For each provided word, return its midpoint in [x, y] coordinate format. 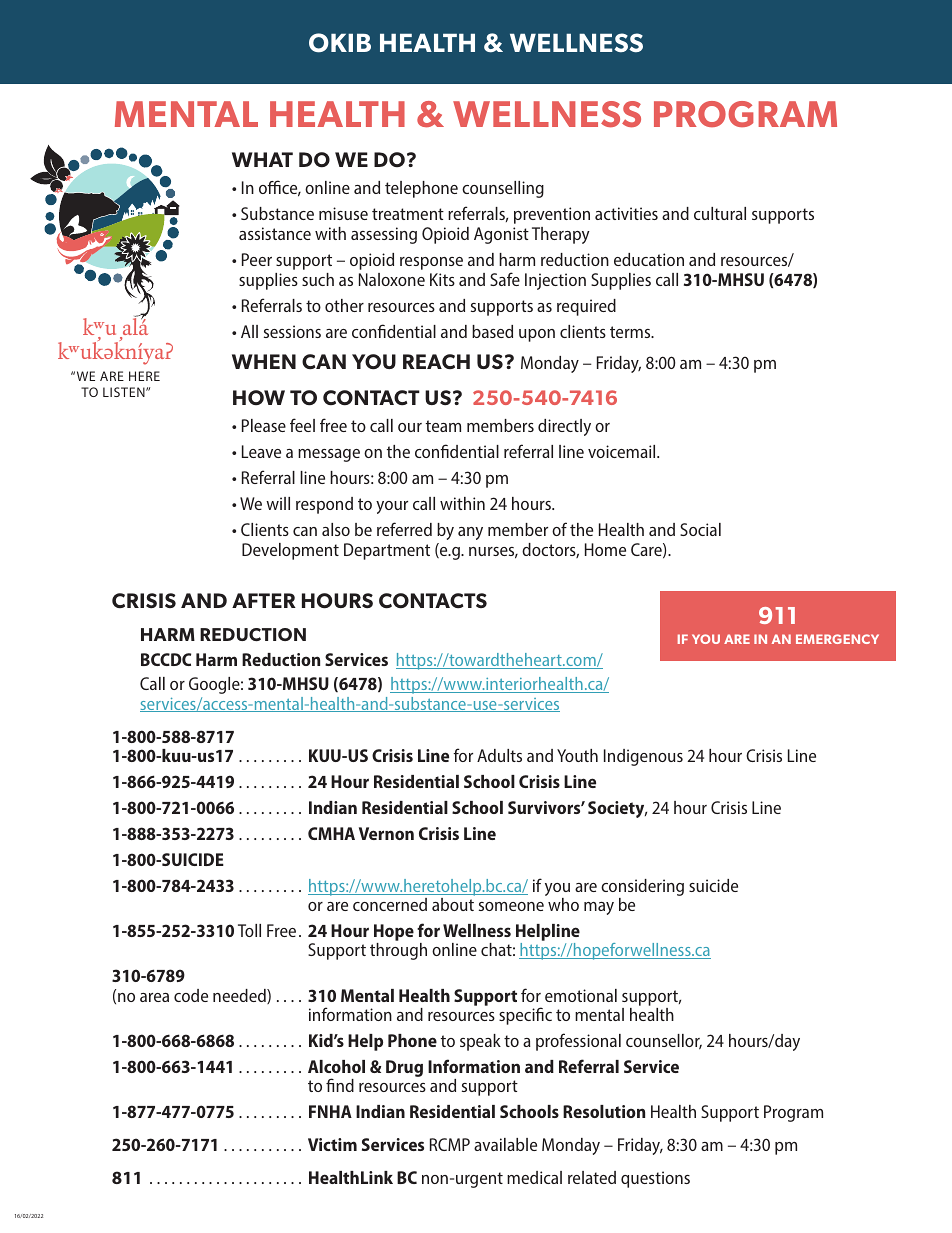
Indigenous [643, 757]
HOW [259, 397]
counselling [503, 189]
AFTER [264, 600]
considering [642, 889]
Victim [332, 1144]
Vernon [386, 833]
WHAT [262, 159]
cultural [720, 213]
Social [700, 529]
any [470, 533]
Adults [499, 755]
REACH [436, 361]
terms [631, 332]
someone [511, 906]
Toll [249, 930]
